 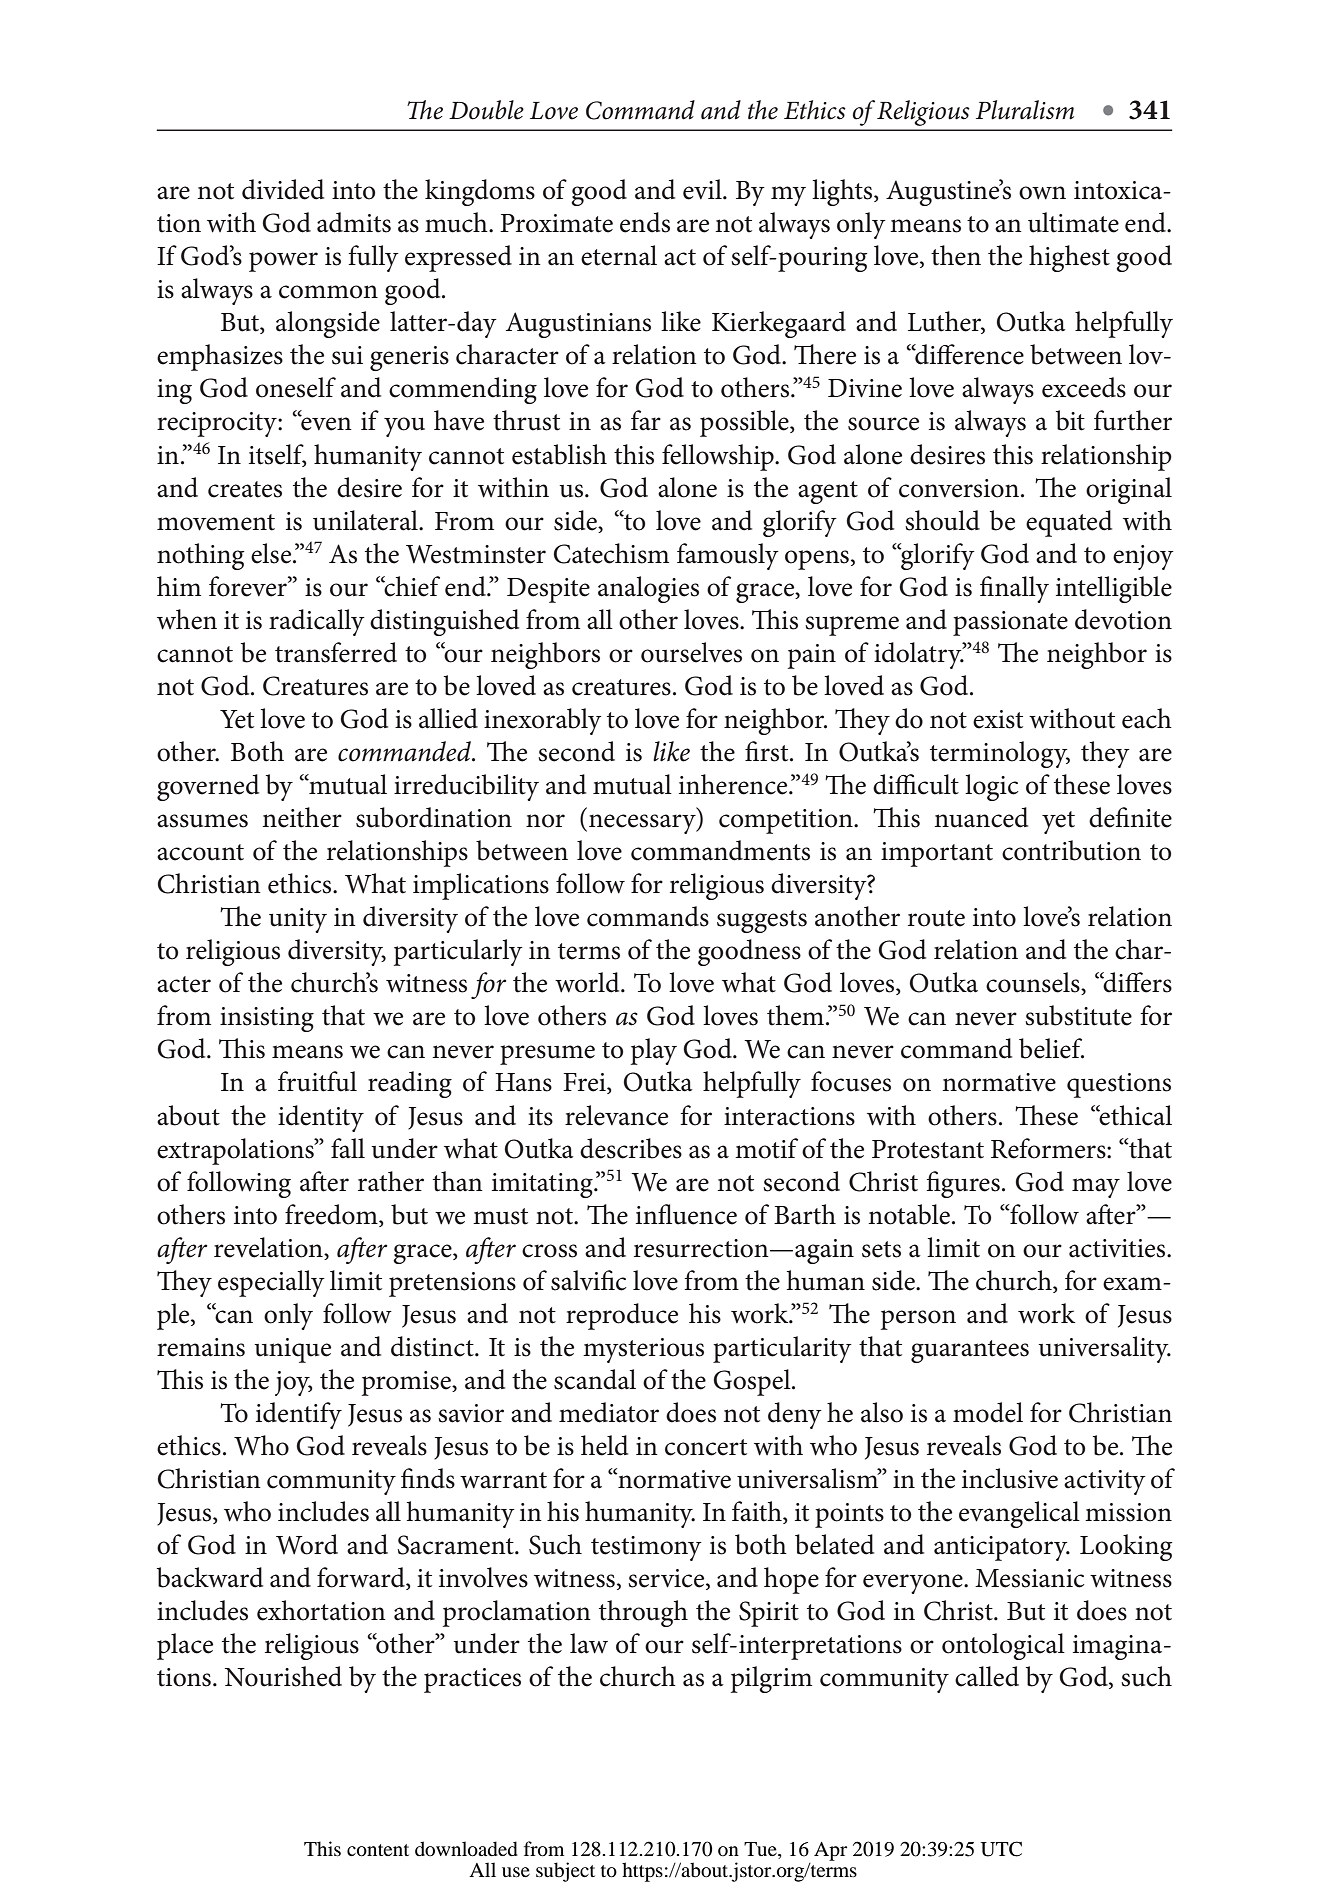 I want to click on evil, so click(x=703, y=189).
